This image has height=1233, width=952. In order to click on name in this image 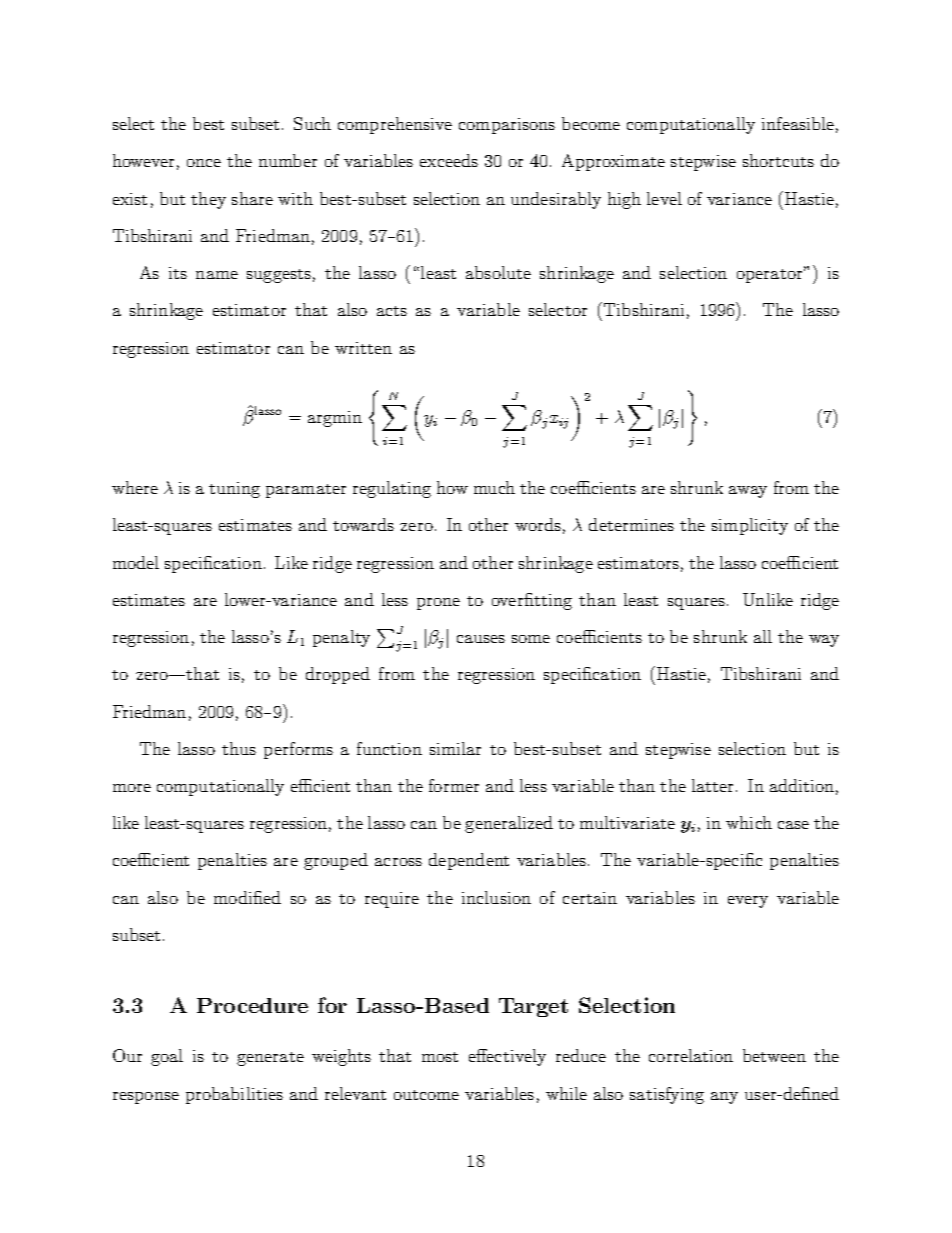, I will do `click(217, 275)`.
